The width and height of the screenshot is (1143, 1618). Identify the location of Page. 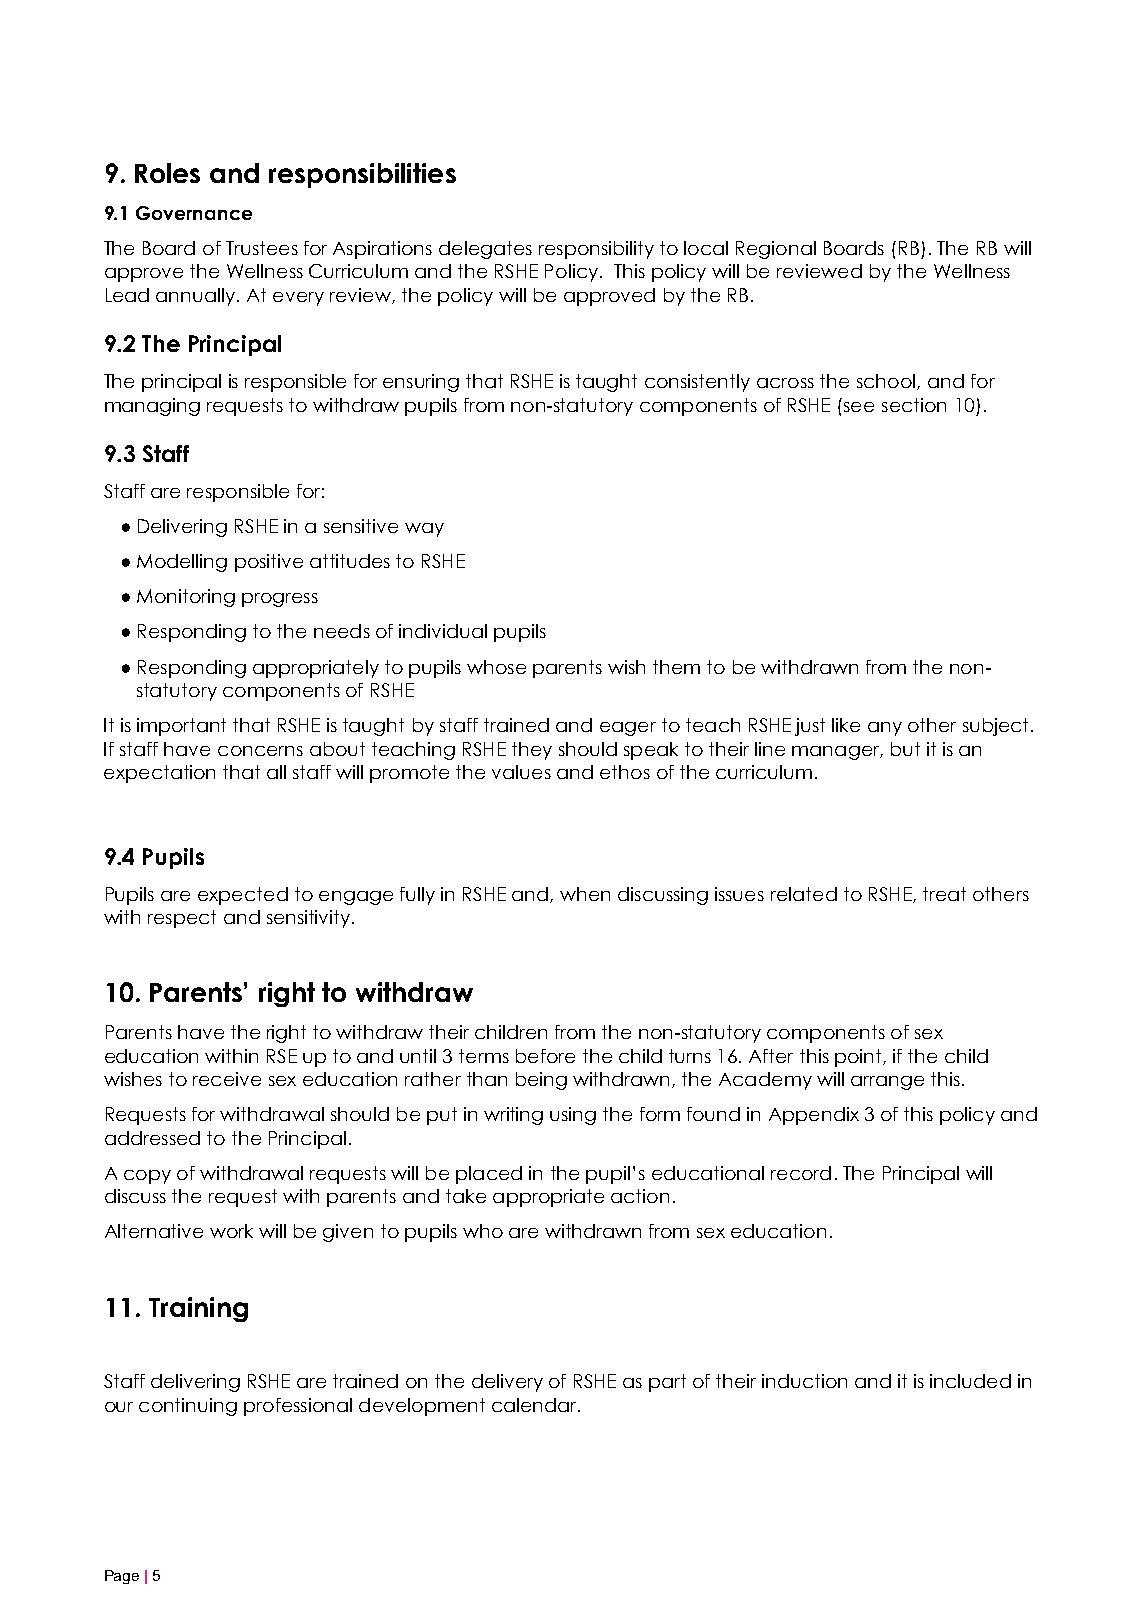
(122, 1577).
